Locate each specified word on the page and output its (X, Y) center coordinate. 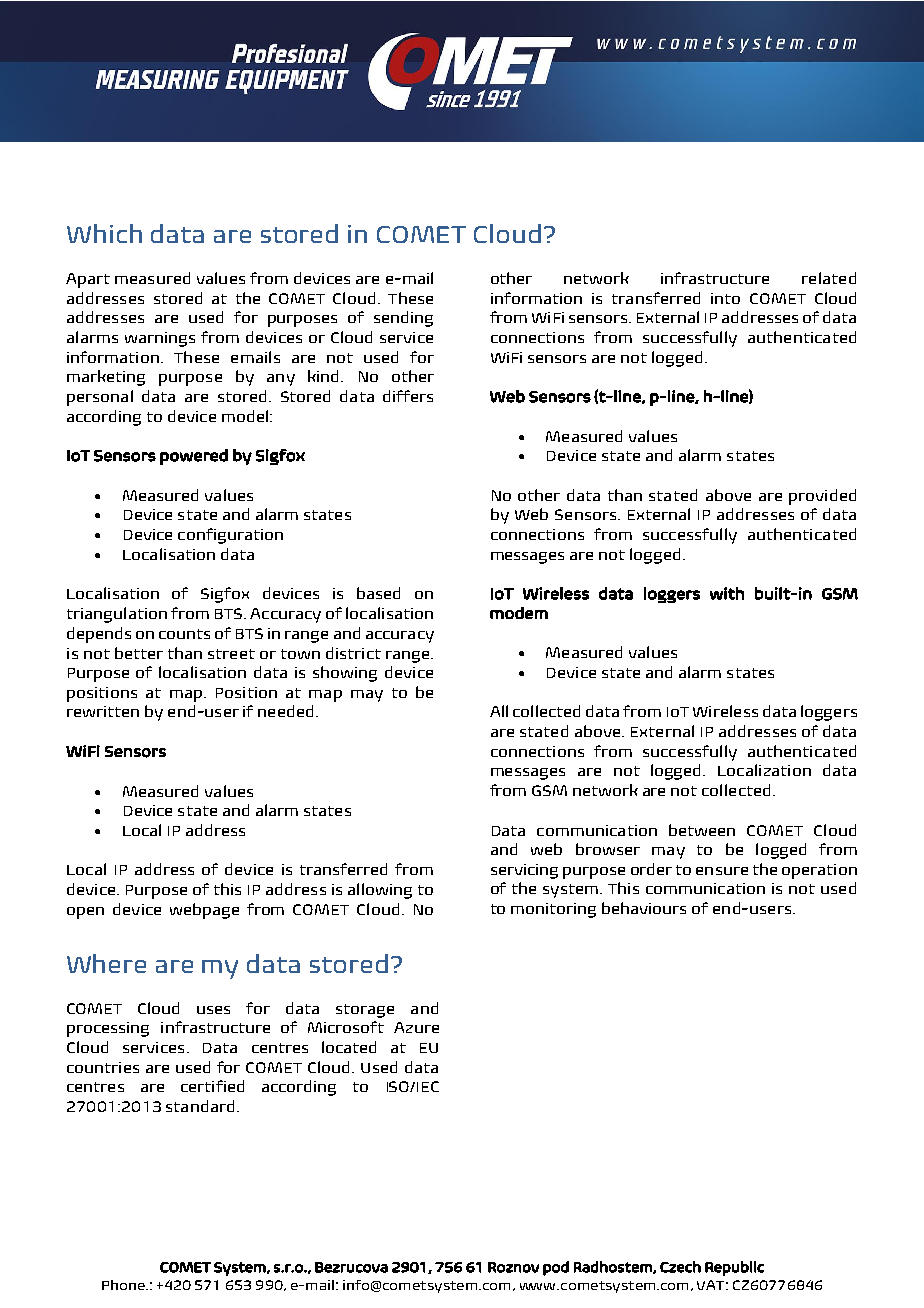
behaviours (644, 908)
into (725, 298)
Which (104, 233)
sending (403, 319)
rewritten (103, 711)
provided (822, 497)
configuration (230, 536)
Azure (416, 1027)
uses (213, 1010)
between (702, 830)
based (378, 593)
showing (345, 674)
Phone (124, 1285)
